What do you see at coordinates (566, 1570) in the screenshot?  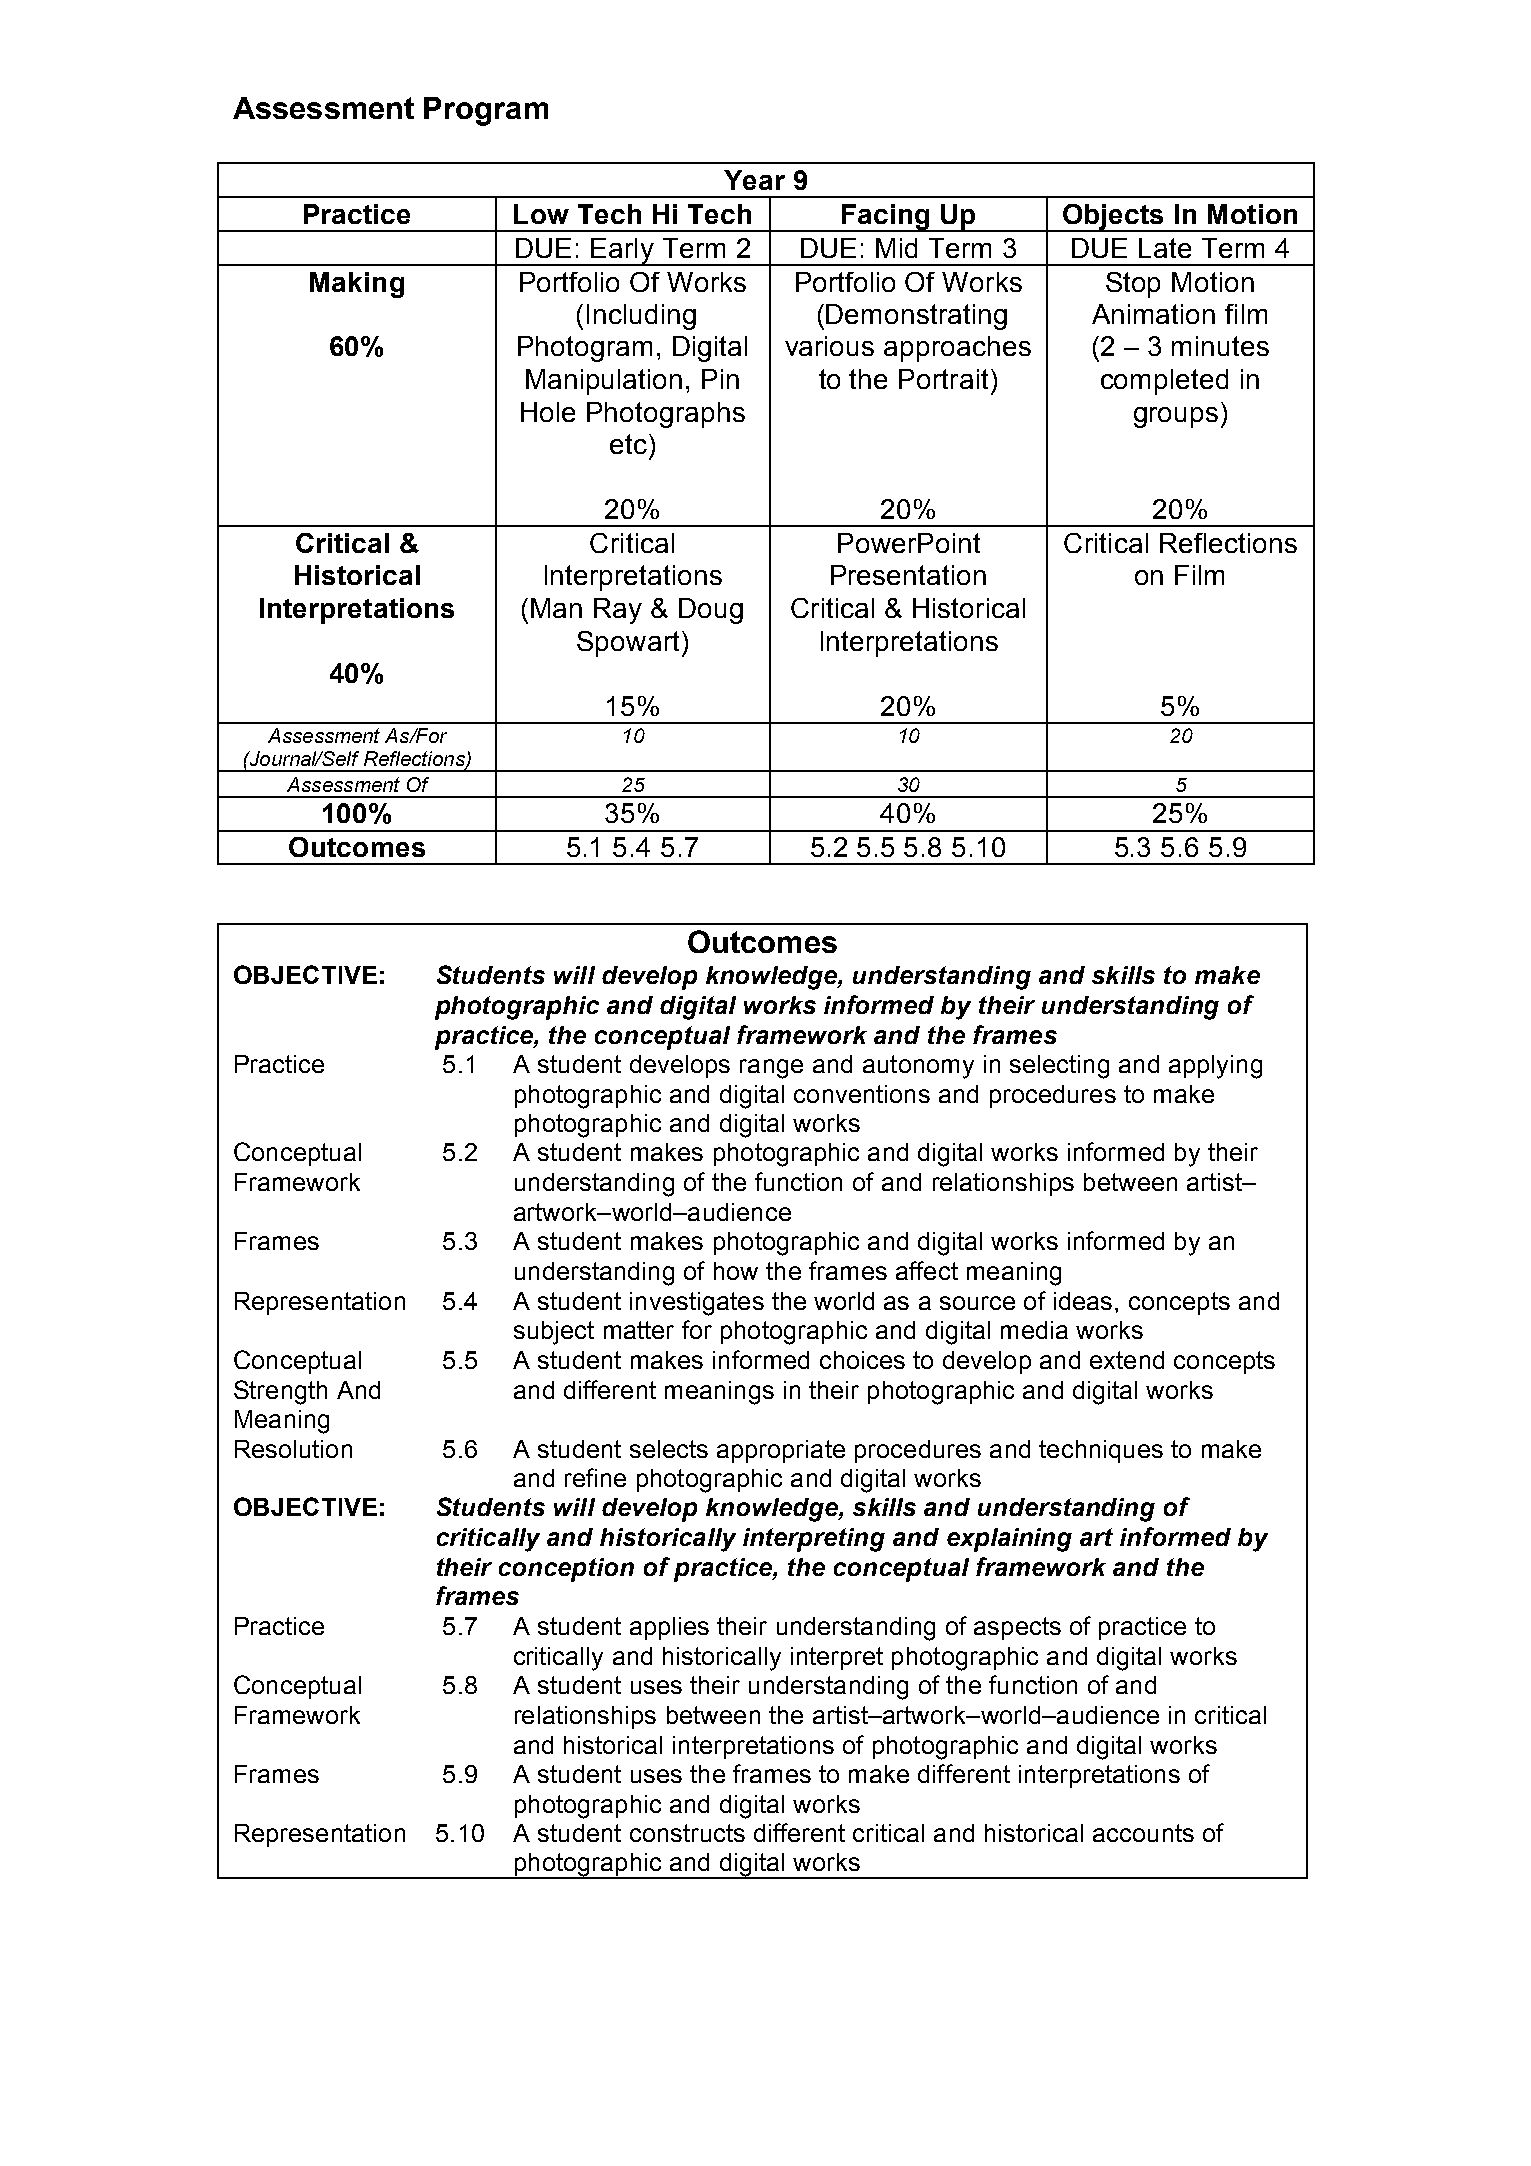 I see `conception` at bounding box center [566, 1570].
